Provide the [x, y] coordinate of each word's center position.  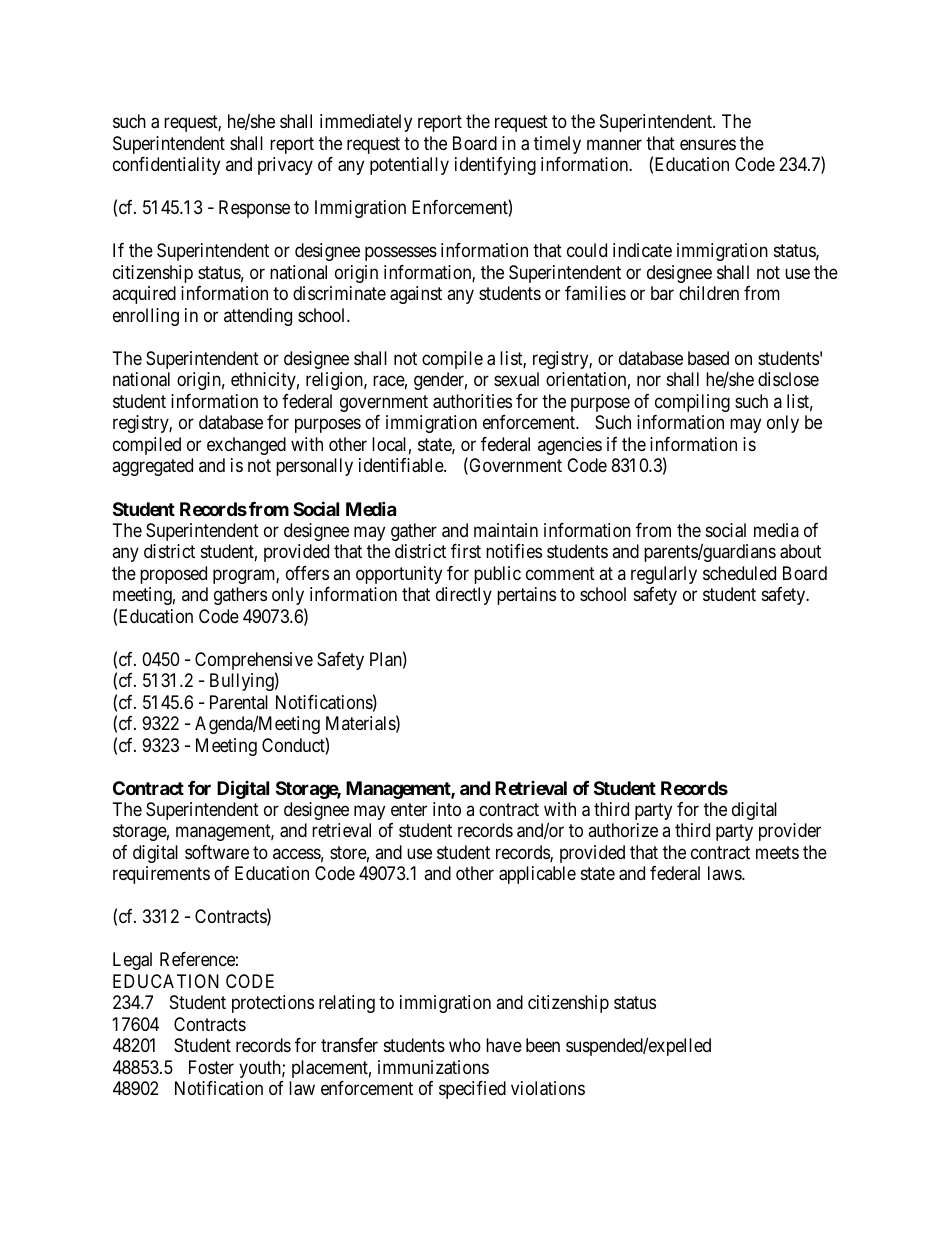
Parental [239, 702]
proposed [173, 575]
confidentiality [166, 166]
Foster [211, 1067]
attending [258, 317]
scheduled [739, 573]
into [447, 809]
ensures [708, 144]
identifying [495, 166]
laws [725, 873]
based [708, 358]
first [466, 551]
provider [790, 832]
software [217, 852]
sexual [516, 379]
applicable [537, 875]
